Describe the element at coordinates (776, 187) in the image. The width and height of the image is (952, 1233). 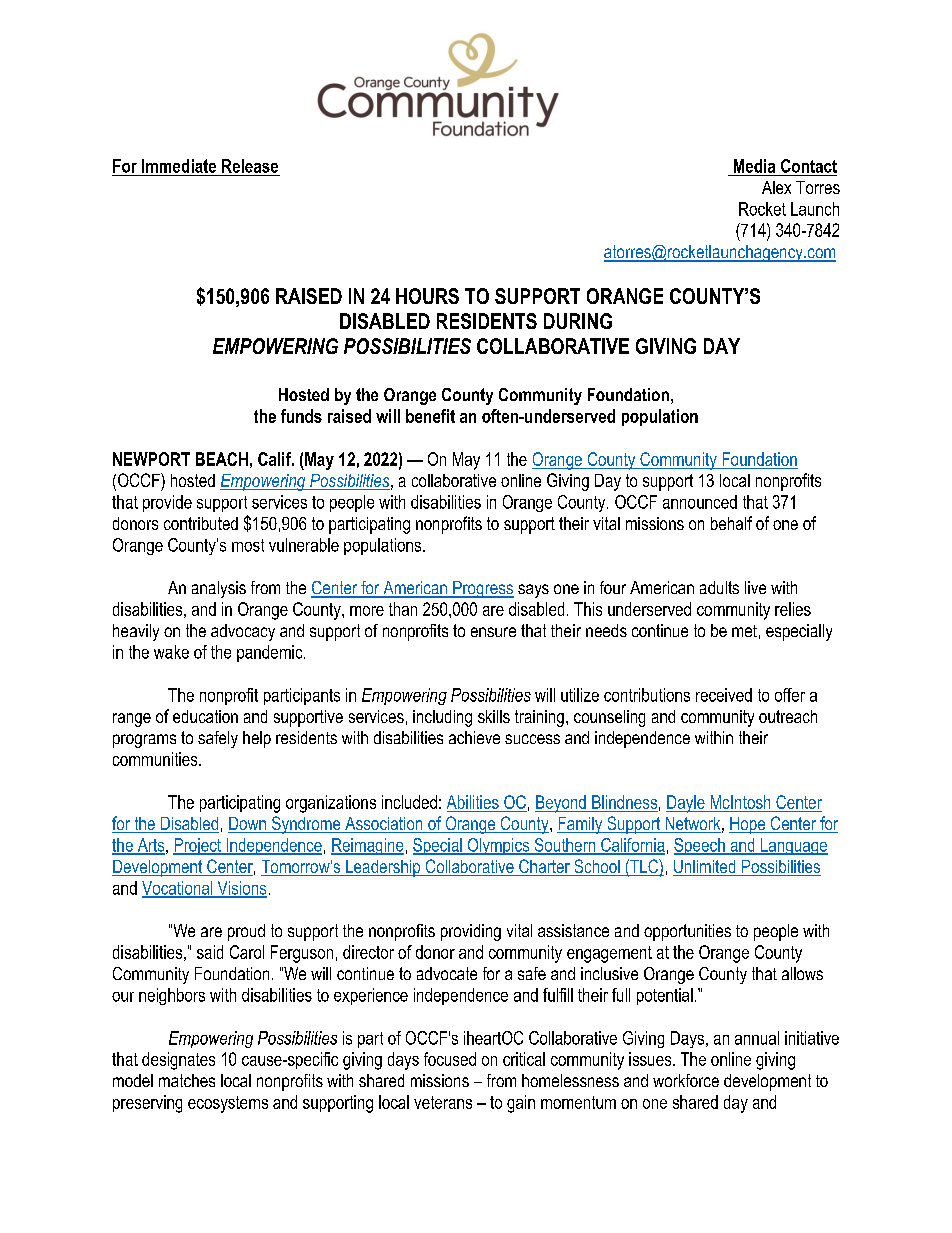
I see `Alex` at that location.
